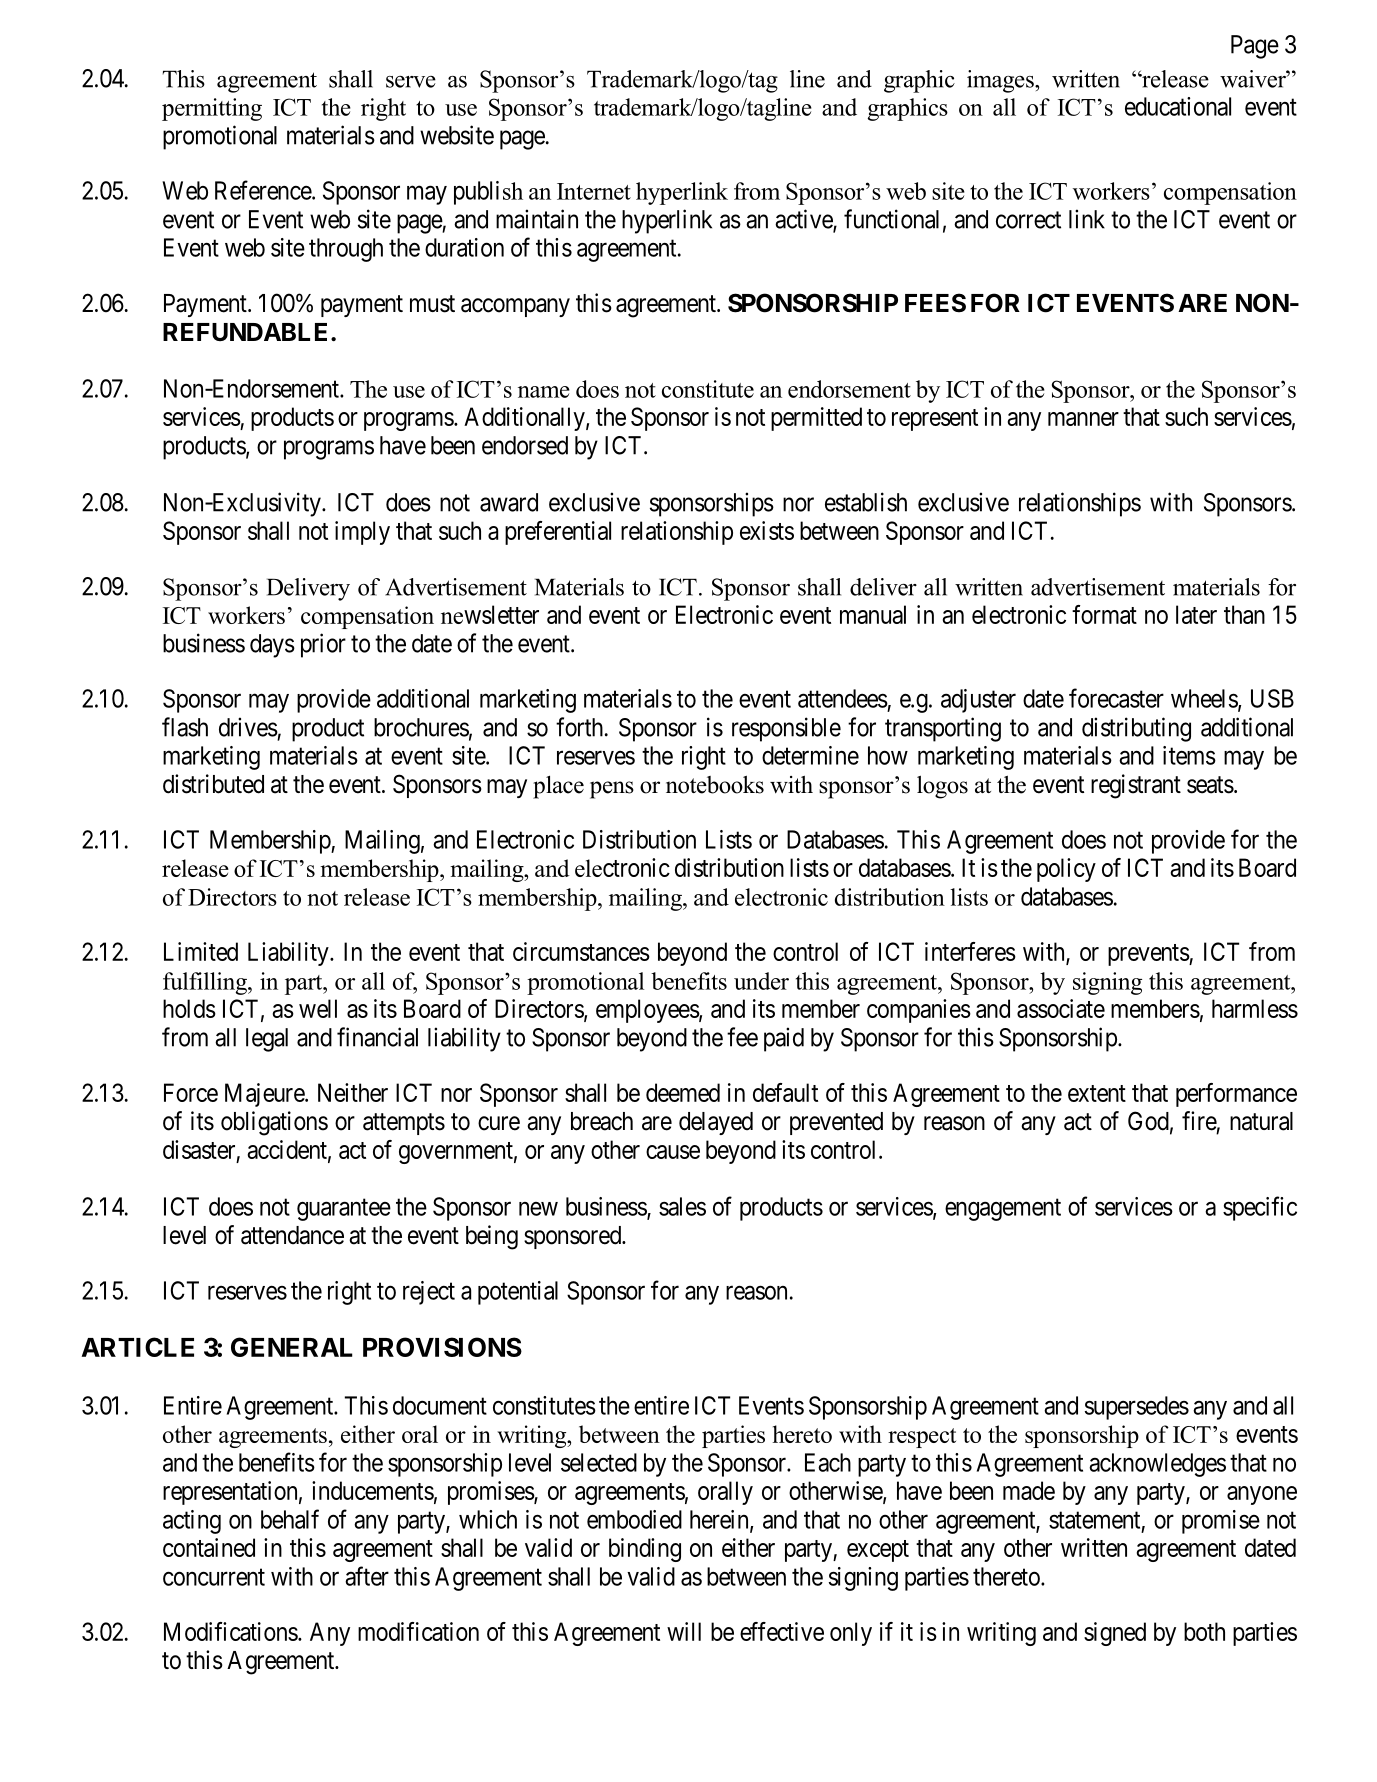  Describe the element at coordinates (594, 191) in the page. I see `Internet` at that location.
